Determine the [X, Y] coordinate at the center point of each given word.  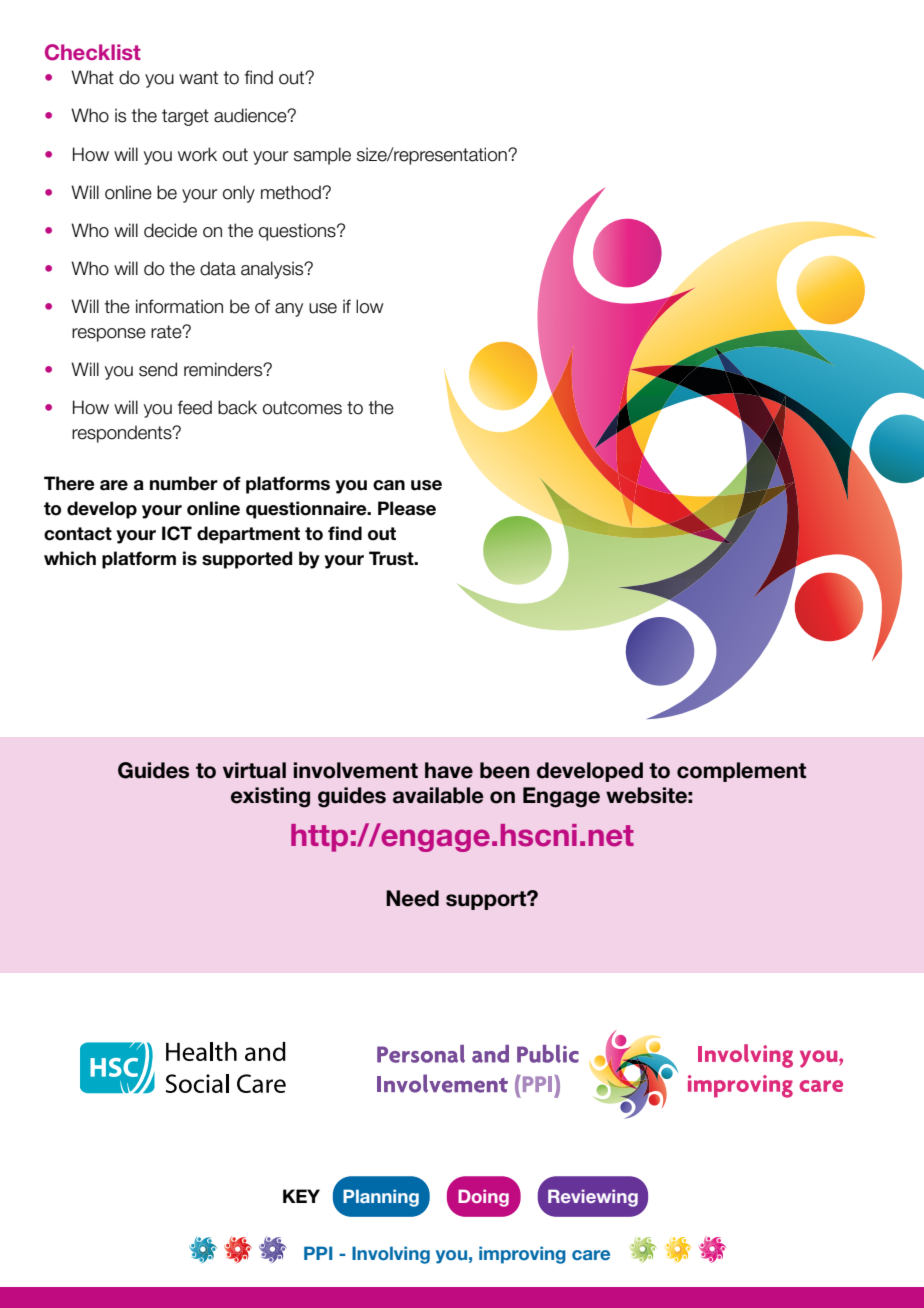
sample [322, 156]
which [70, 558]
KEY [301, 1196]
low [370, 306]
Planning [381, 1198]
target [185, 117]
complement [741, 772]
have [449, 770]
